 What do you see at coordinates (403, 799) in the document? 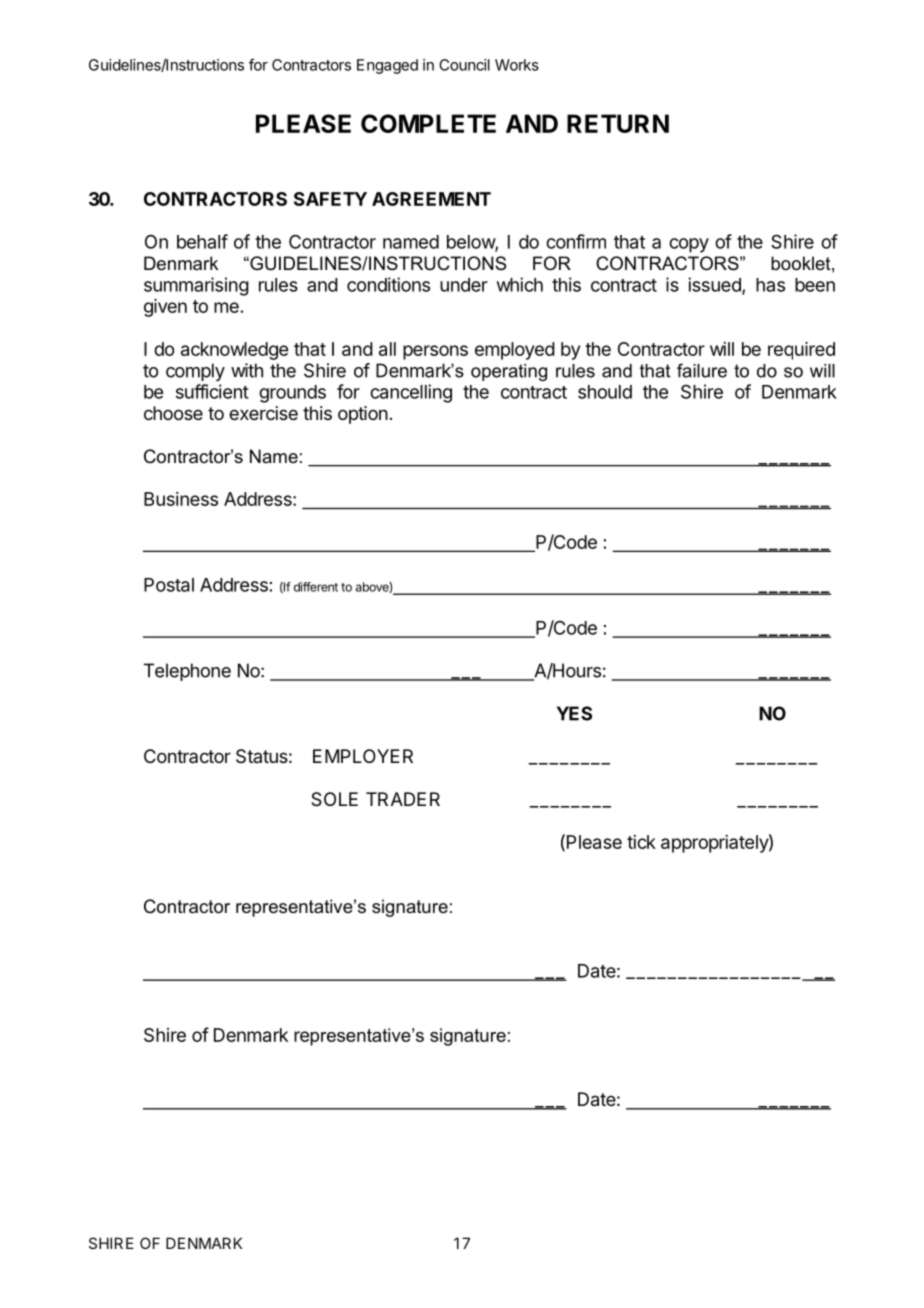
I see `TRADER` at bounding box center [403, 799].
